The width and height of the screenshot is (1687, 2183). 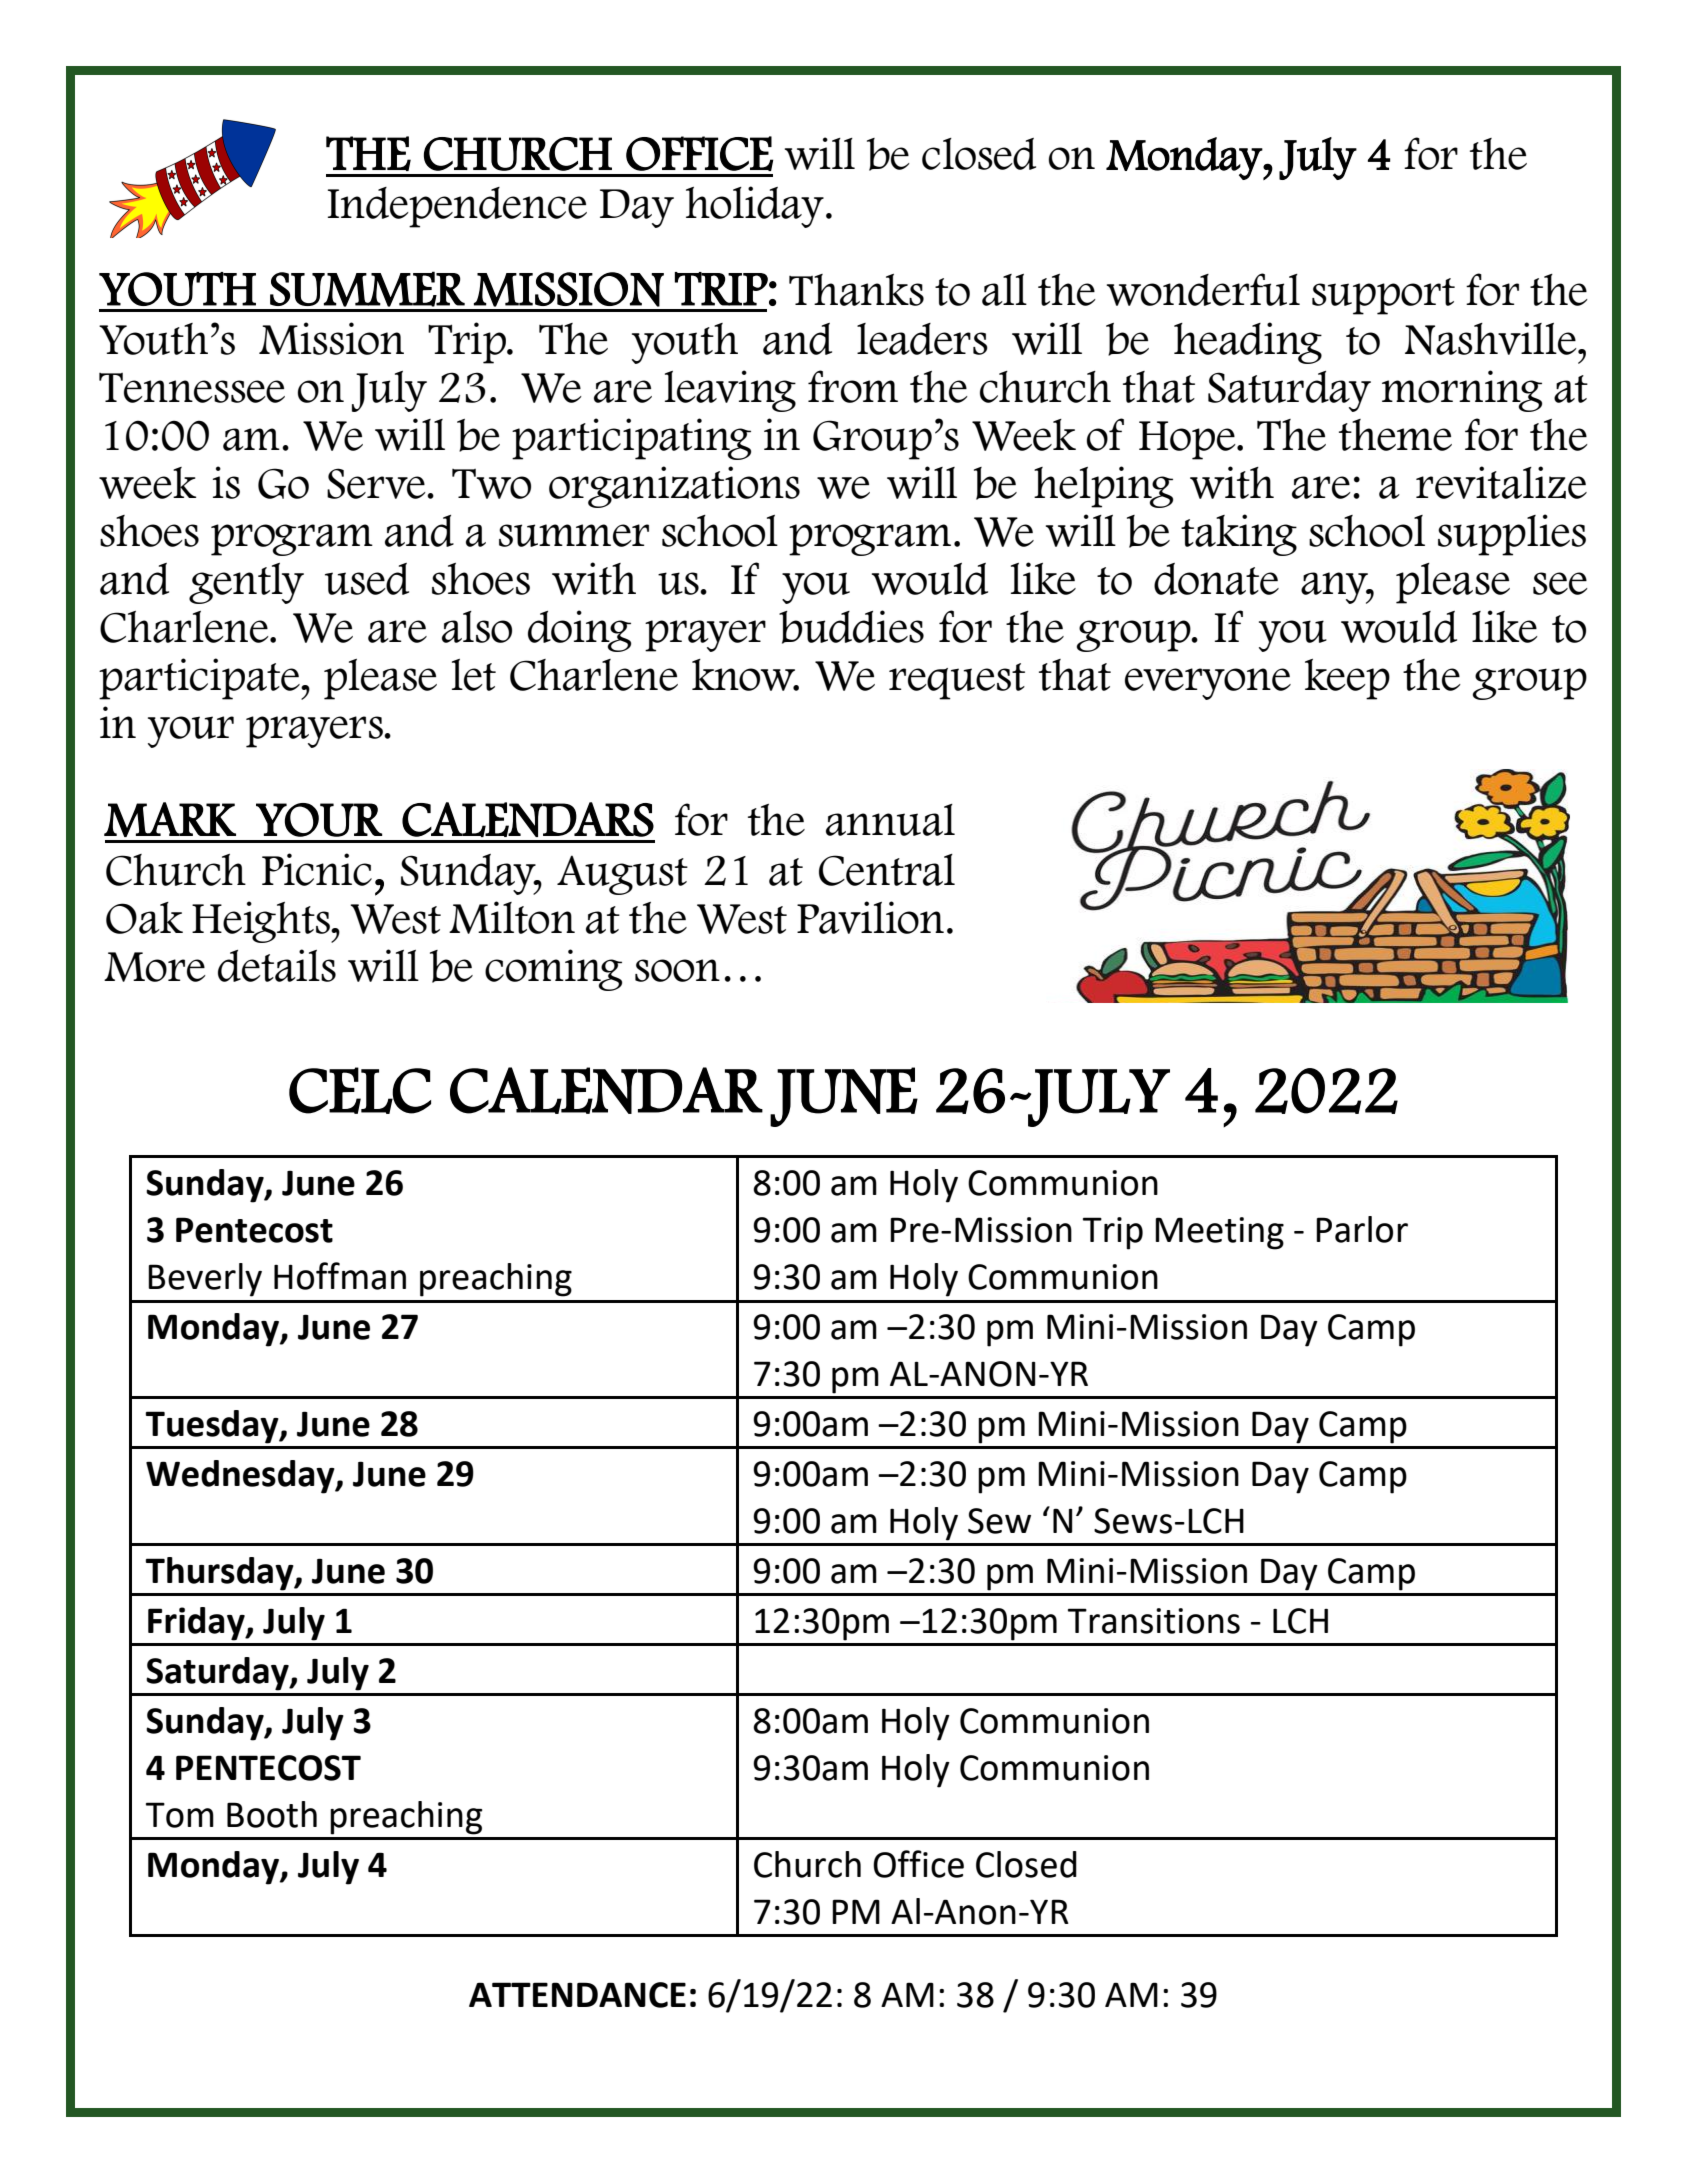 I want to click on keep, so click(x=1347, y=679).
